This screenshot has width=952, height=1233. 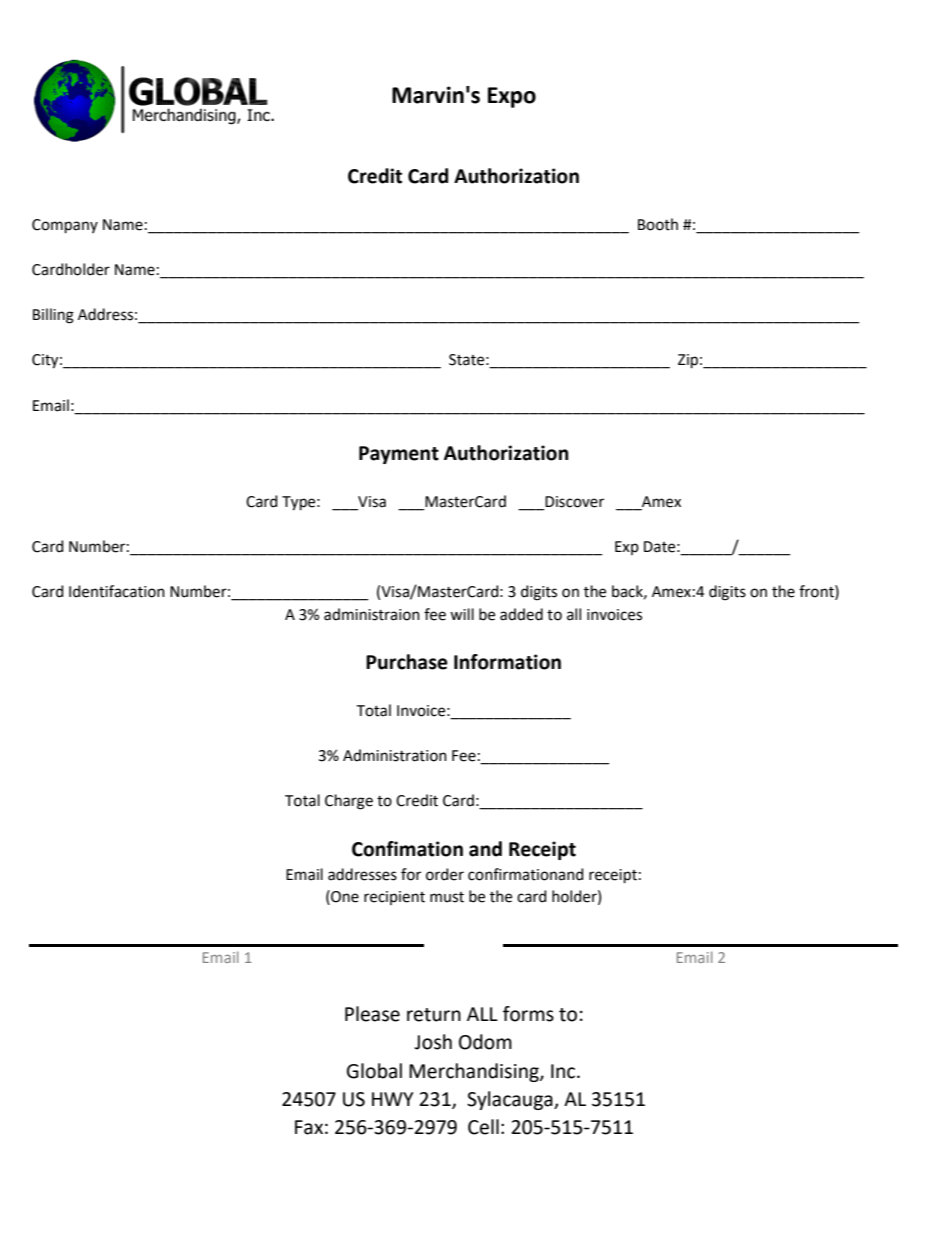 What do you see at coordinates (658, 224) in the screenshot?
I see `Booth` at bounding box center [658, 224].
